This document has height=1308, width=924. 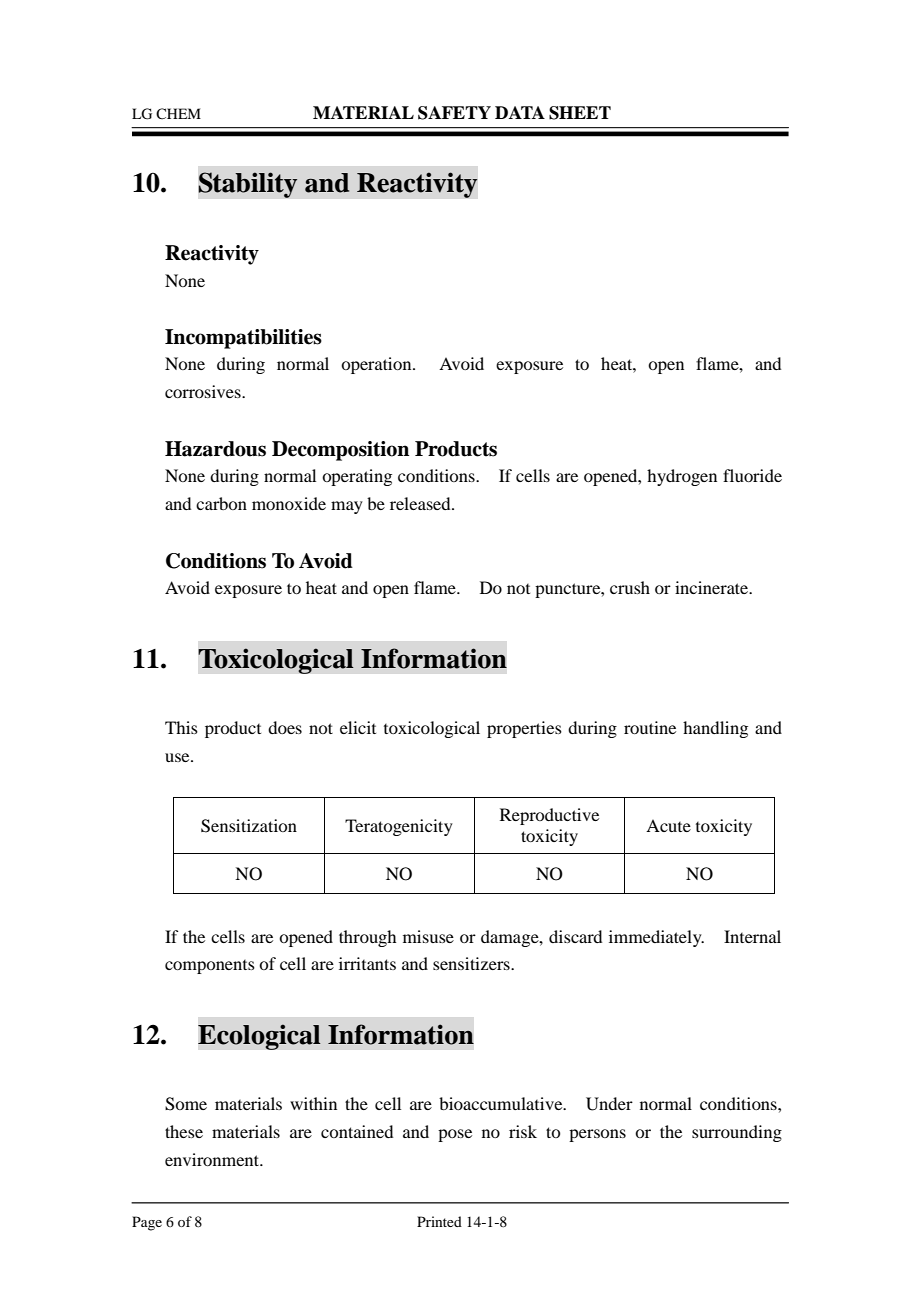 What do you see at coordinates (439, 1221) in the document?
I see `Printed` at bounding box center [439, 1221].
